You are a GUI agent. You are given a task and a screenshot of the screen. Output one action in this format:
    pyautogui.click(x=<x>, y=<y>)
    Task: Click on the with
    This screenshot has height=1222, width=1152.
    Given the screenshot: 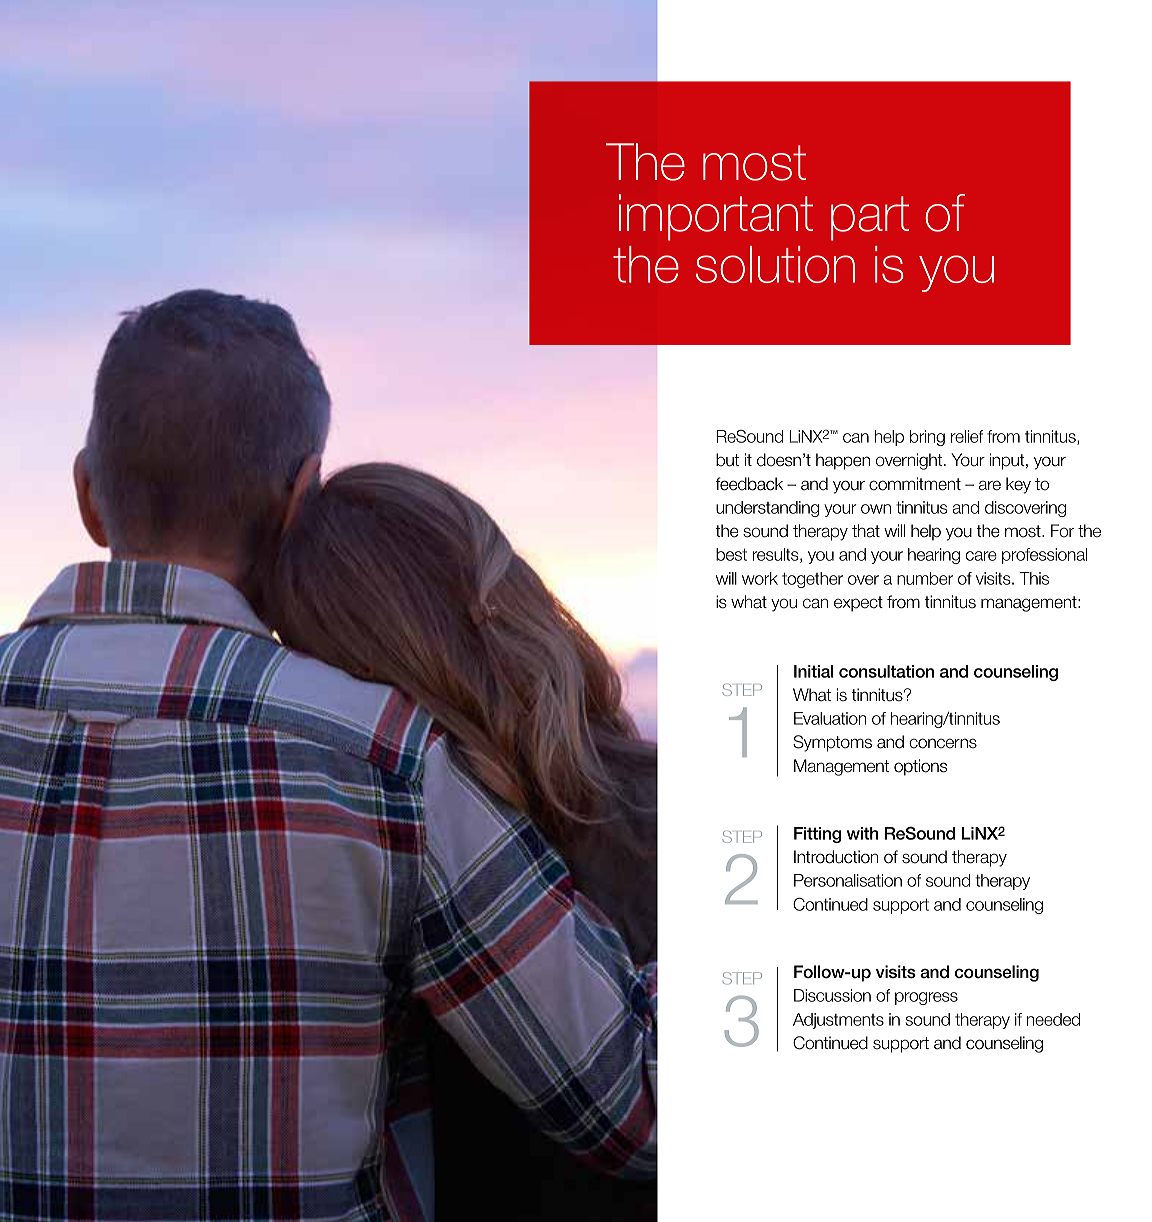 What is the action you would take?
    pyautogui.click(x=863, y=833)
